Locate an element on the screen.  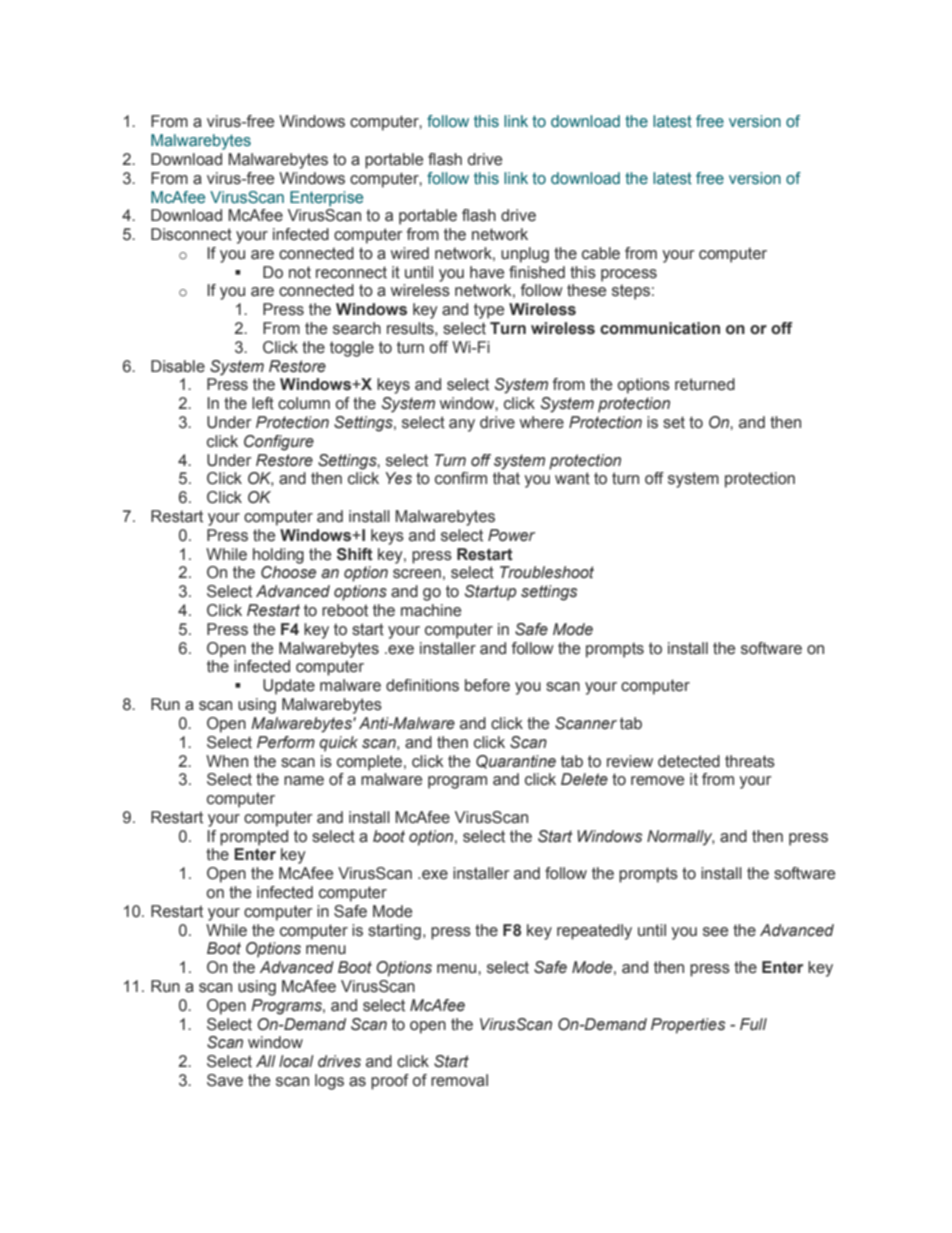
have is located at coordinates (487, 272).
